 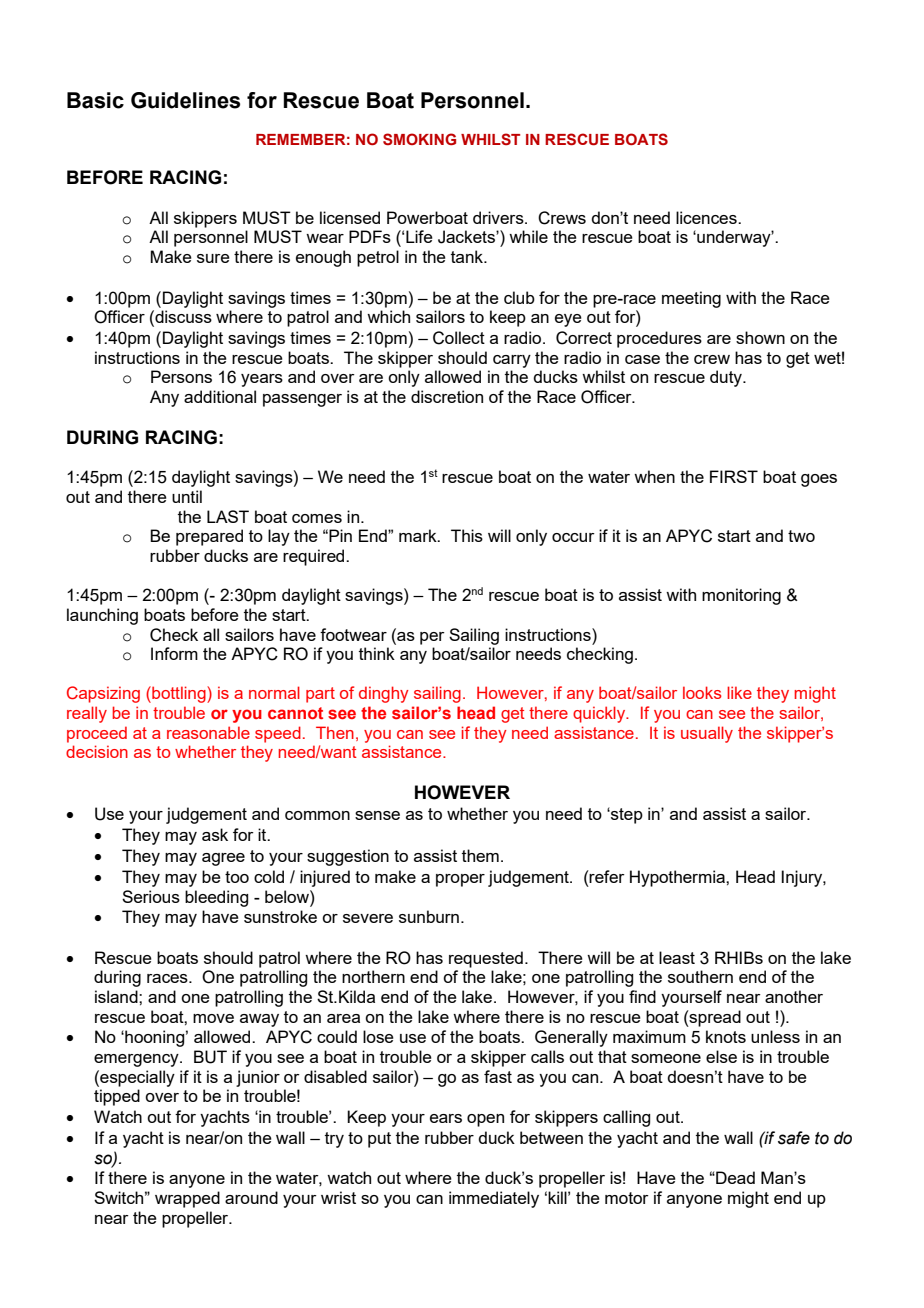 I want to click on Hypothermia, so click(x=678, y=878).
